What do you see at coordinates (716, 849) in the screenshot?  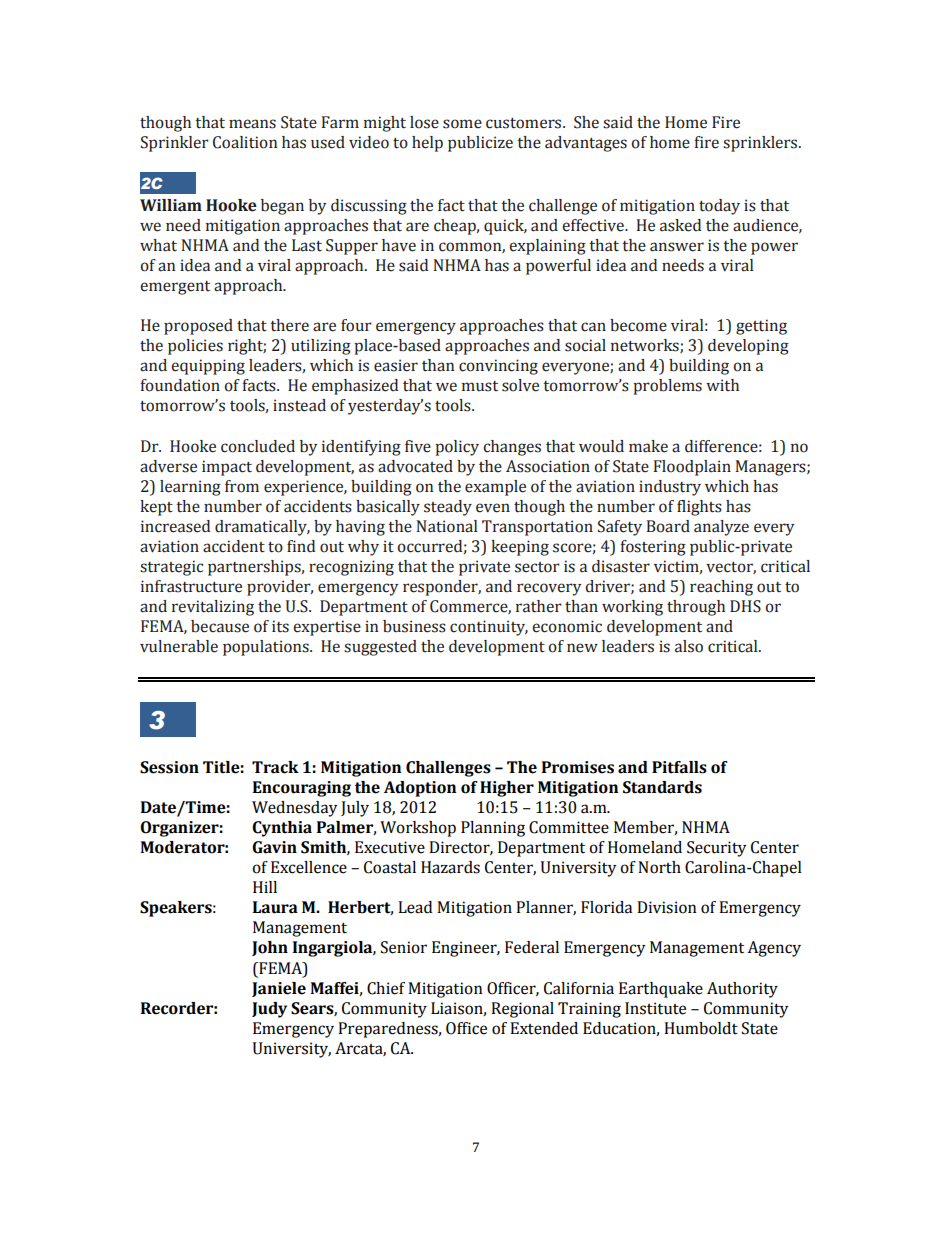 I see `Security` at bounding box center [716, 849].
